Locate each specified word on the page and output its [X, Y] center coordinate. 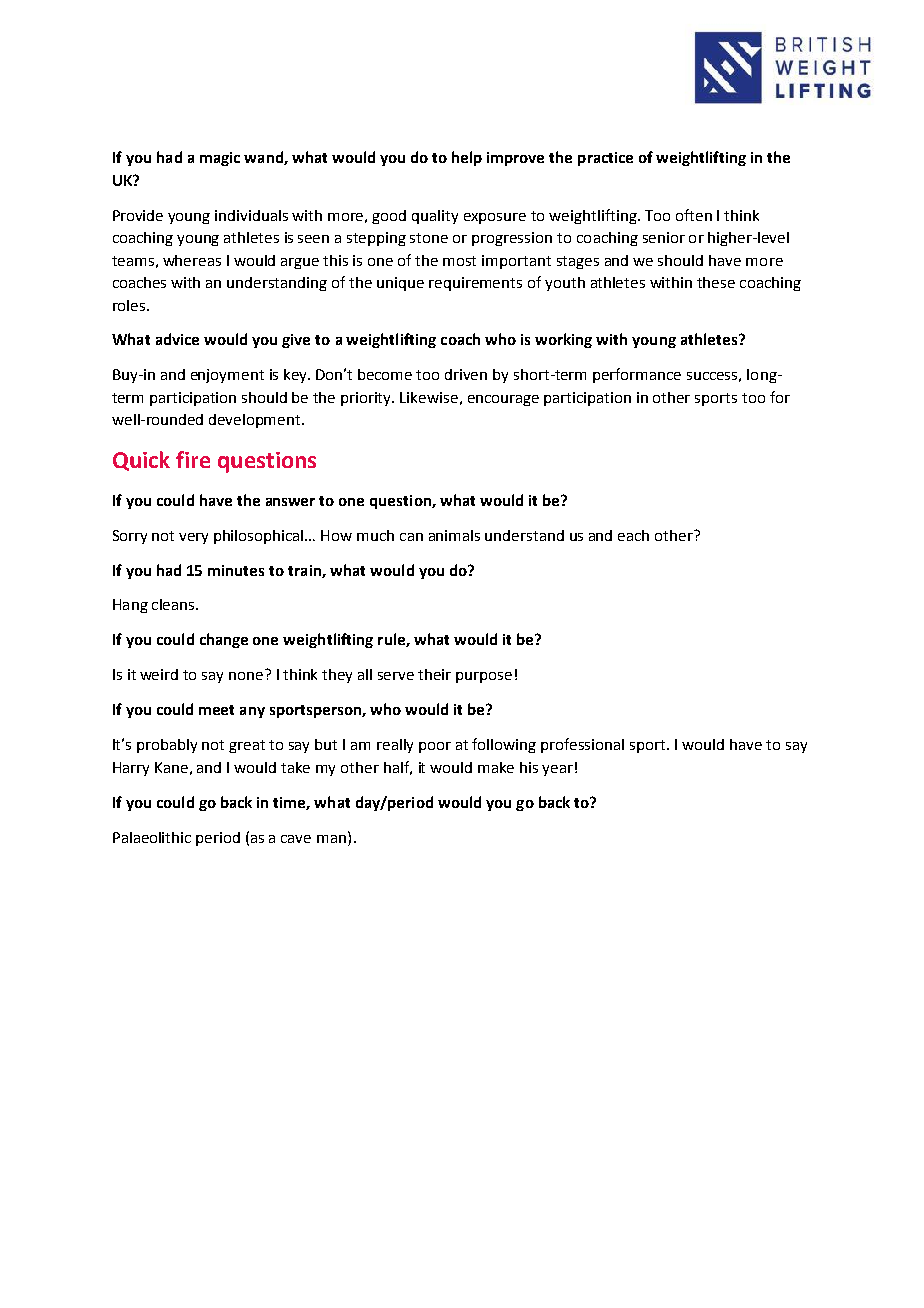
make [496, 767]
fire [193, 459]
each [633, 535]
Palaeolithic [152, 837]
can [411, 537]
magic [220, 159]
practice [605, 159]
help [467, 158]
